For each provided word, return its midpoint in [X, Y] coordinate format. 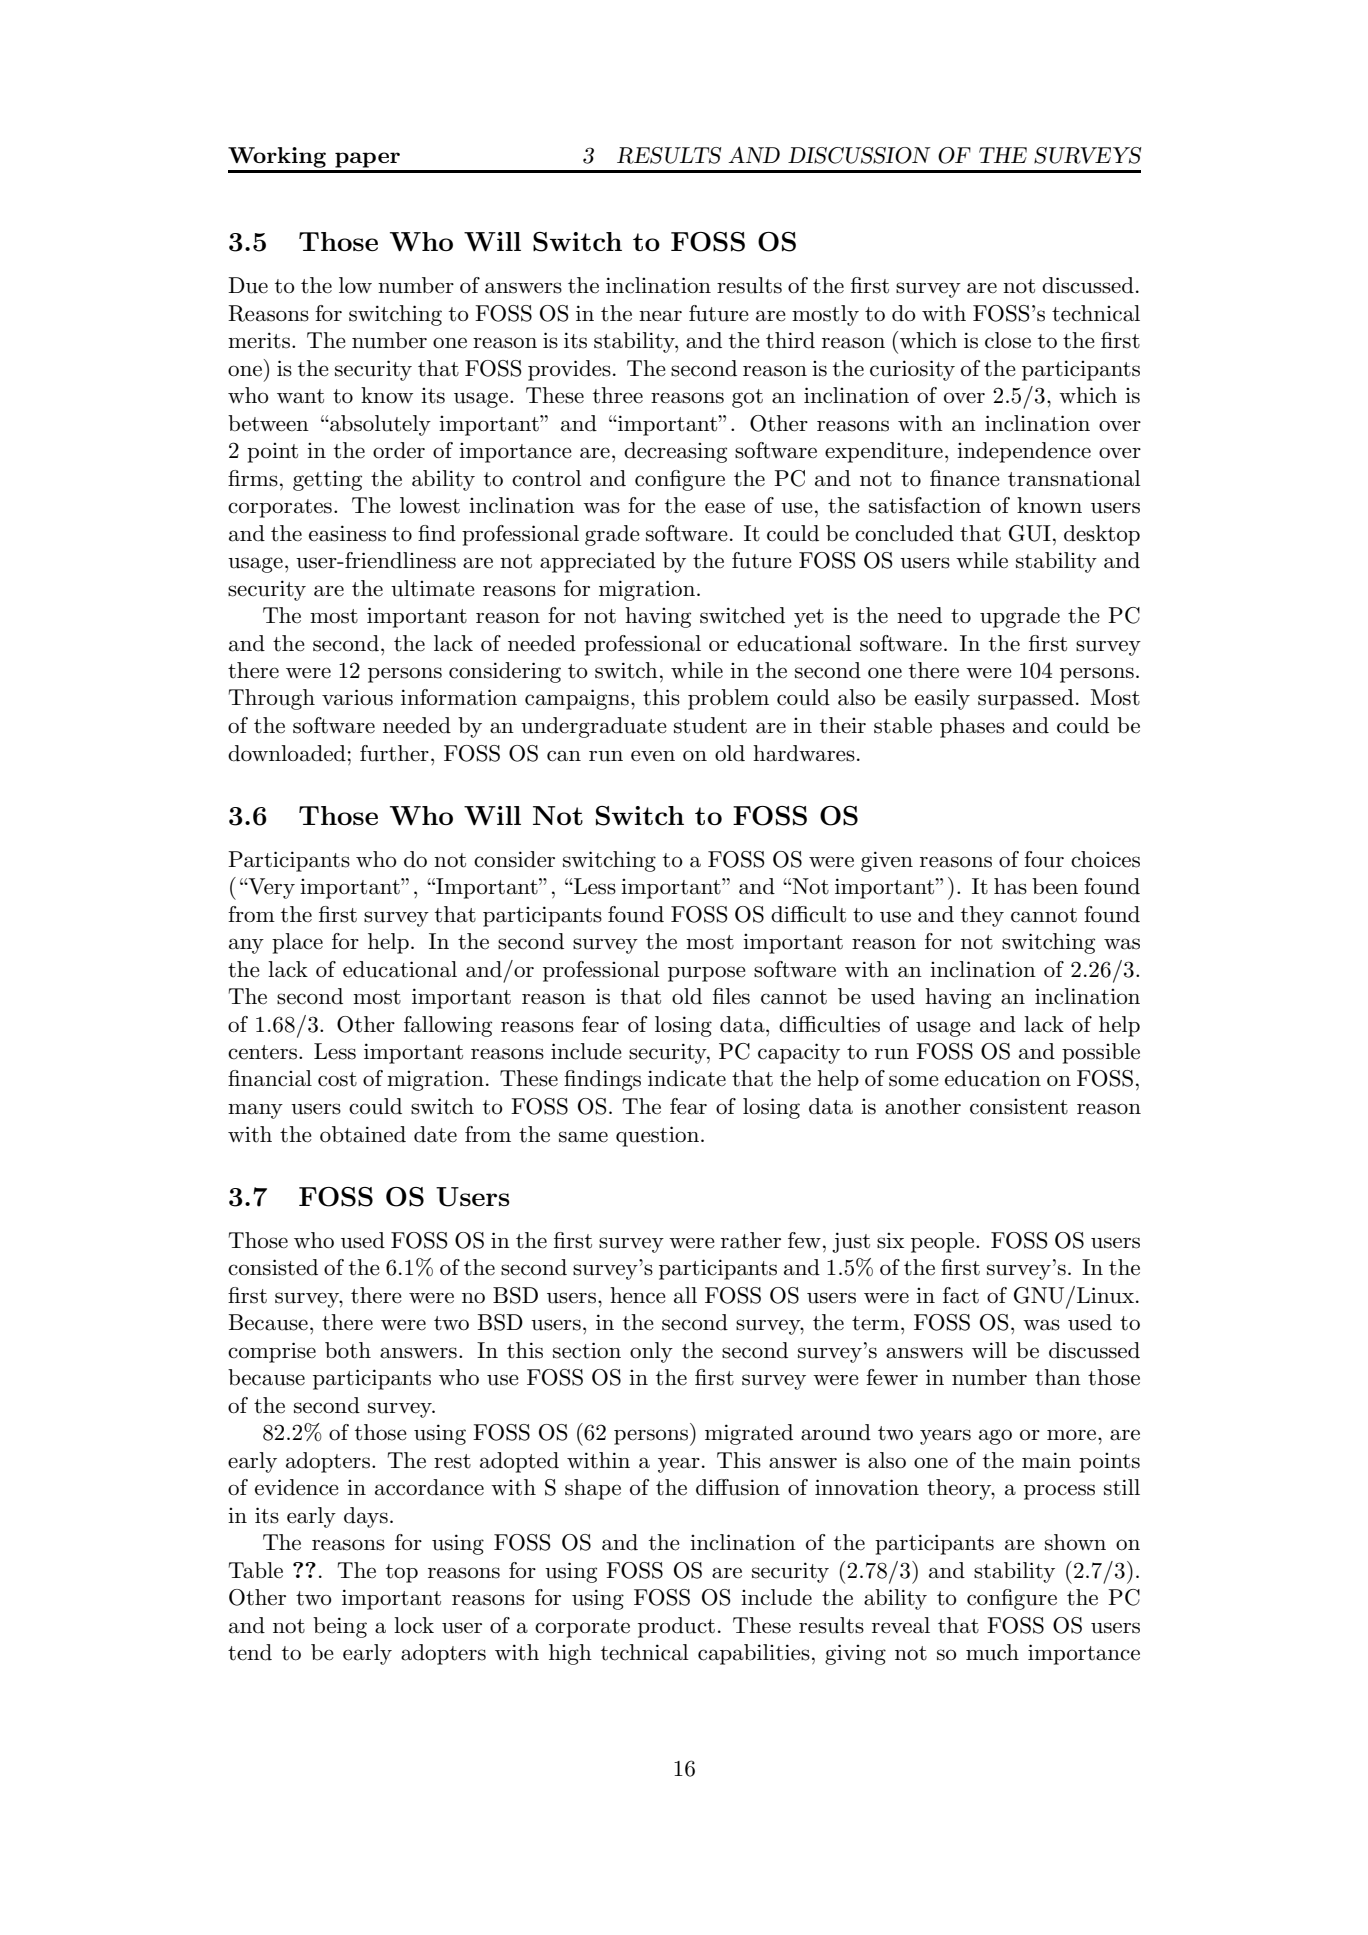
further [394, 753]
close [1008, 340]
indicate [687, 1078]
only [651, 1352]
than [1058, 1377]
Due [248, 285]
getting [327, 480]
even [653, 756]
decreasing [675, 452]
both [348, 1350]
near [660, 316]
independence [1024, 452]
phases [972, 727]
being [340, 1627]
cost [337, 1079]
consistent [1019, 1106]
